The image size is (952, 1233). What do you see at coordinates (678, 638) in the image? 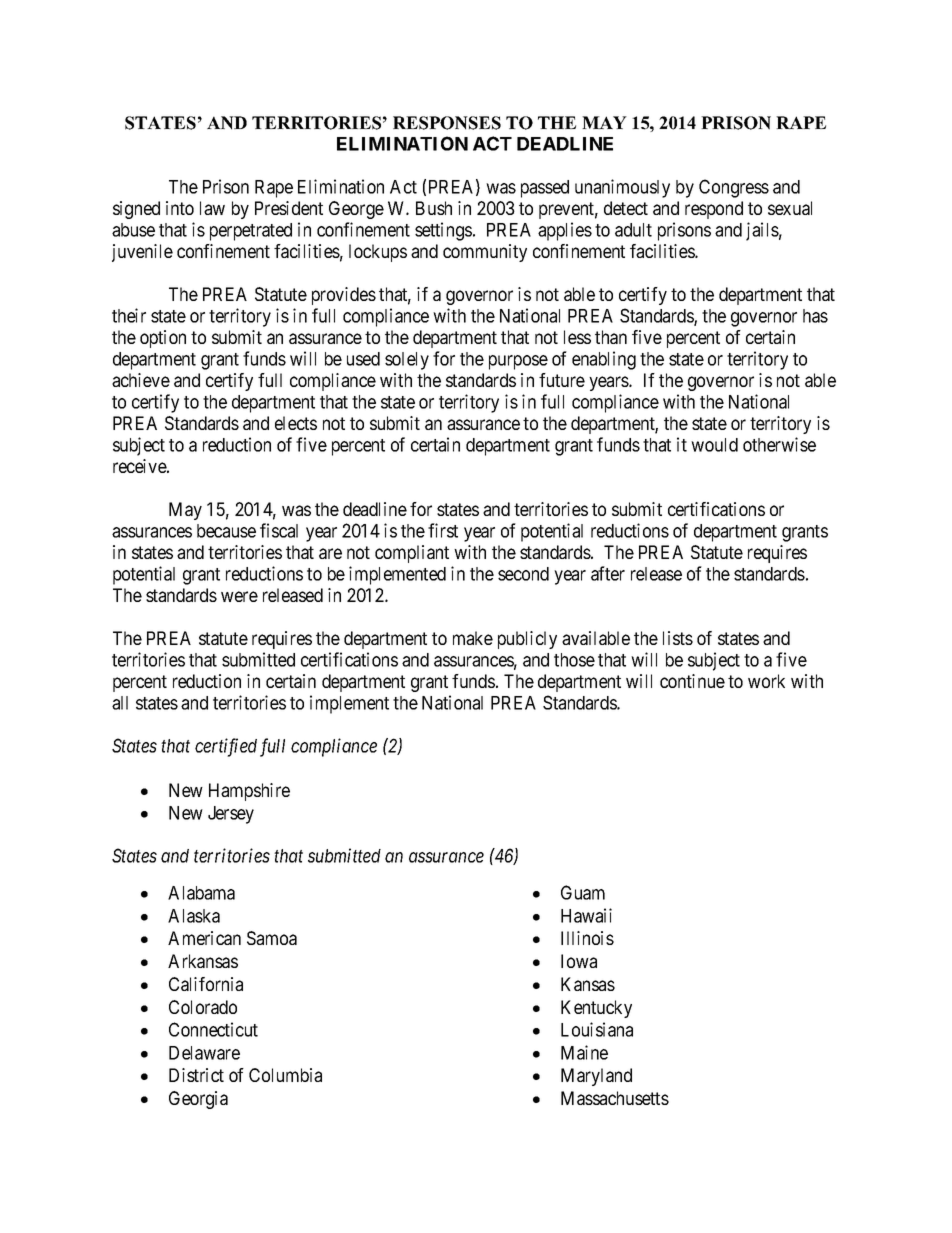
I see `lists` at bounding box center [678, 638].
